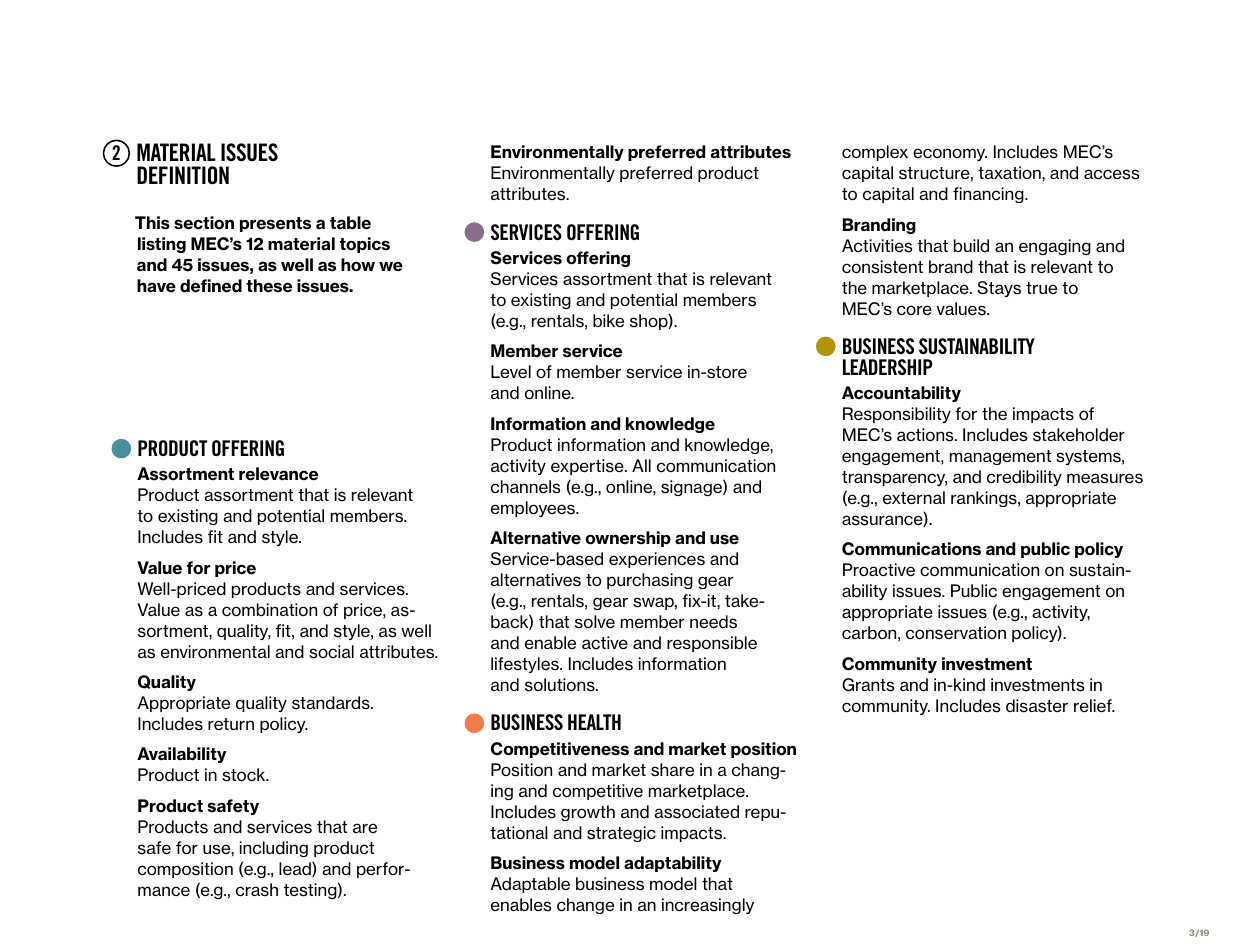 Image resolution: width=1233 pixels, height=952 pixels. Describe the element at coordinates (595, 622) in the screenshot. I see `solve` at that location.
